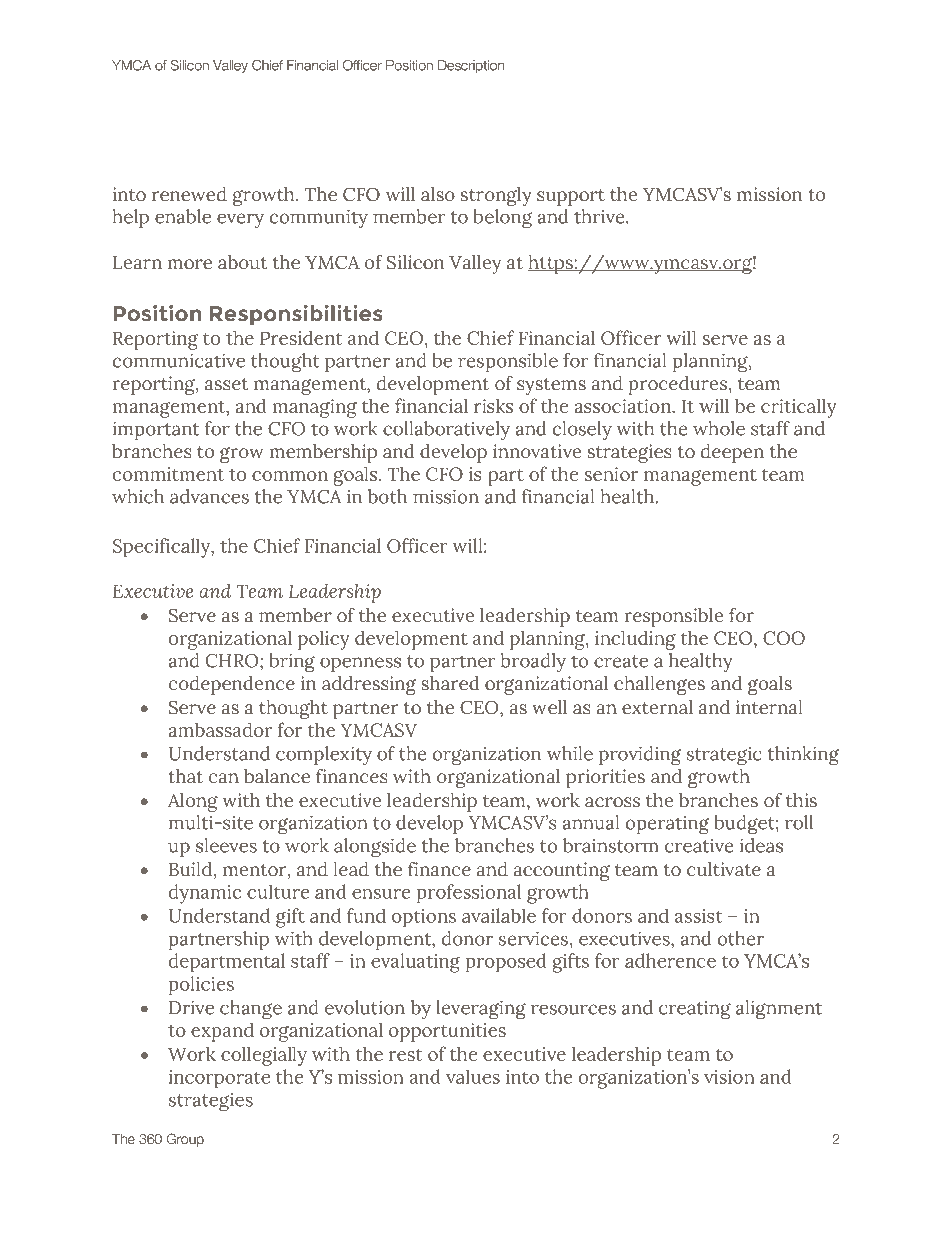 The height and width of the screenshot is (1233, 952). Describe the element at coordinates (473, 1076) in the screenshot. I see `values` at that location.
